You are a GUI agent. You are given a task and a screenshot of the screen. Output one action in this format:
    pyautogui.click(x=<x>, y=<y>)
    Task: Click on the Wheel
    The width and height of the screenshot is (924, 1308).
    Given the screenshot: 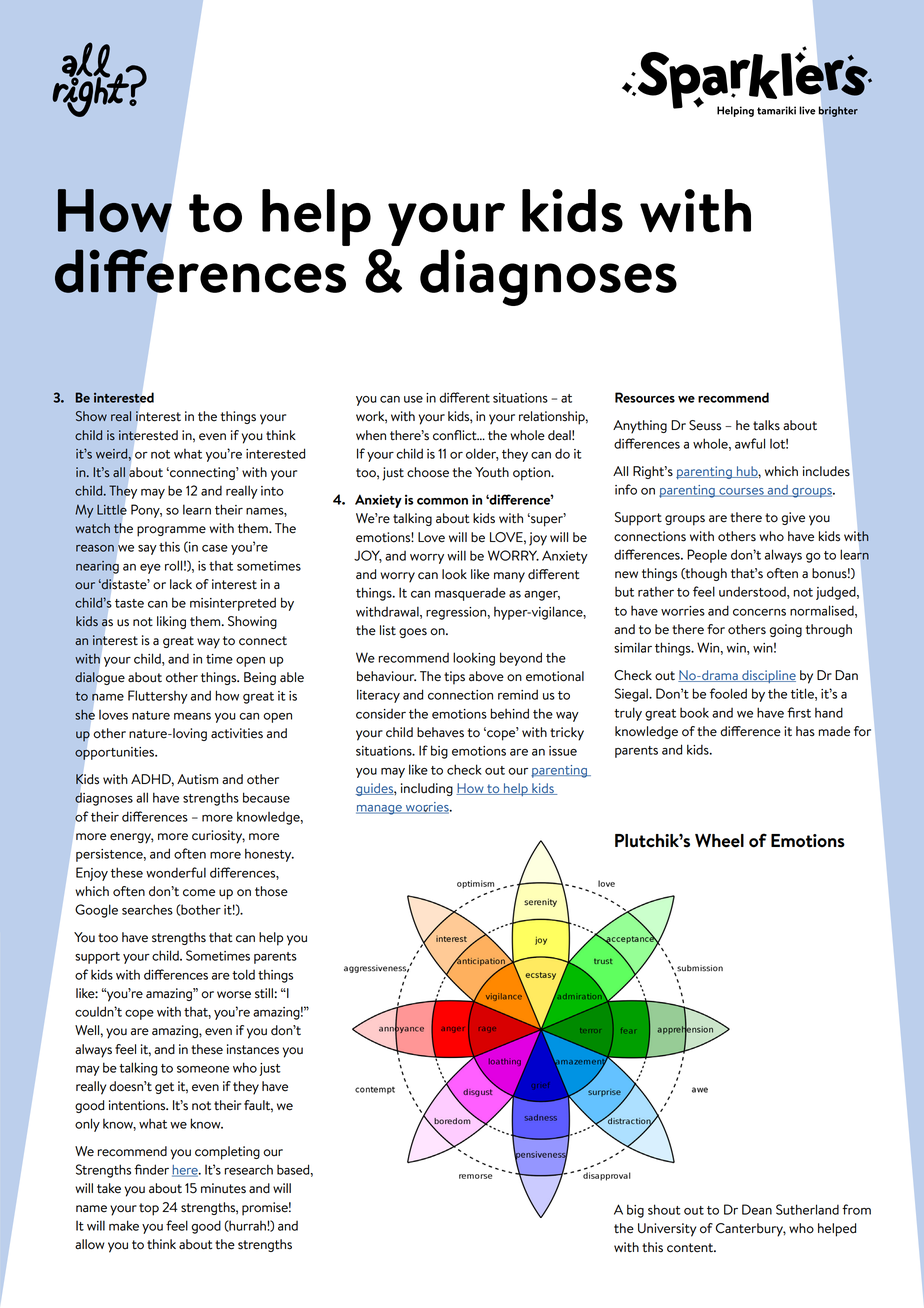 What is the action you would take?
    pyautogui.click(x=719, y=841)
